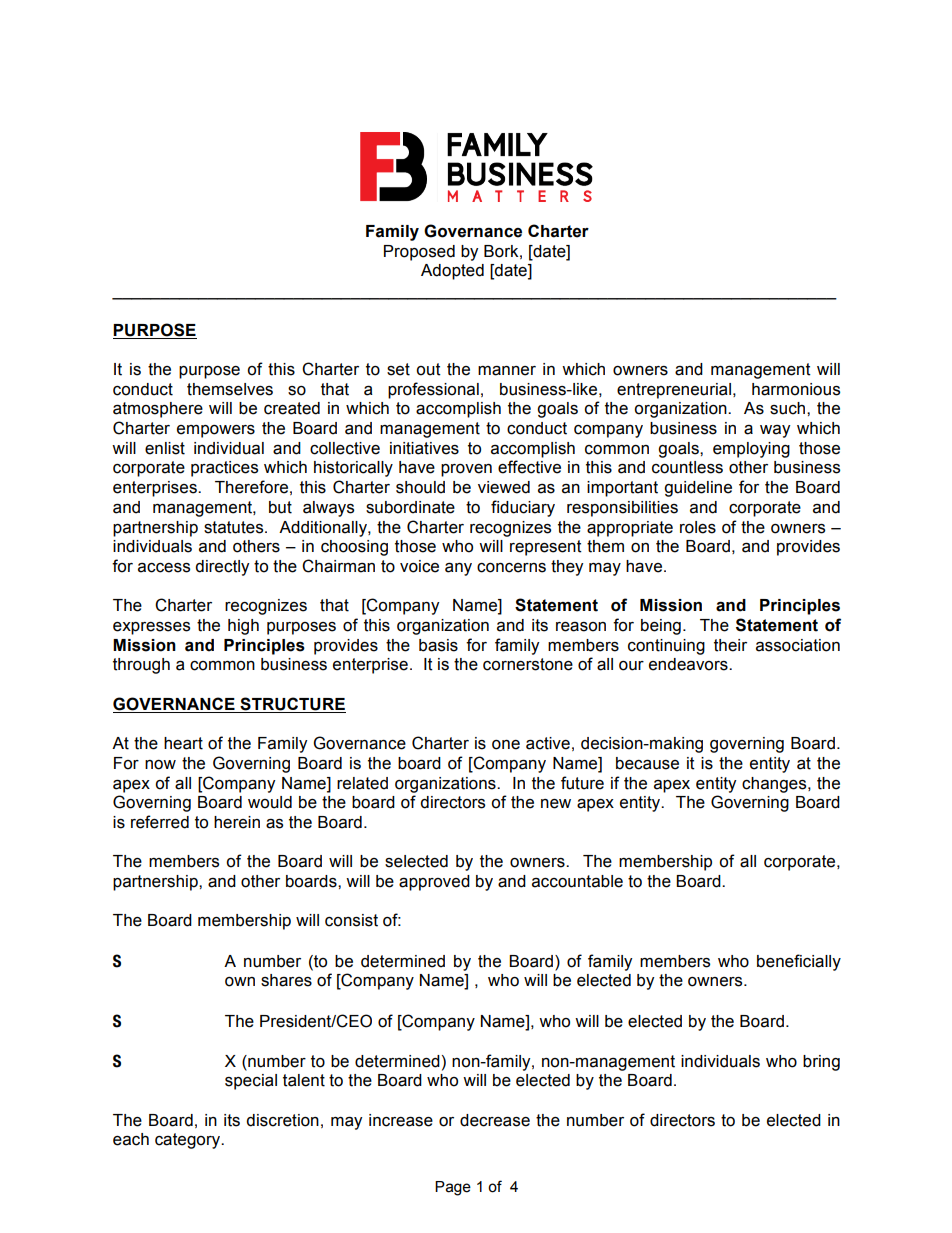 This screenshot has height=1233, width=952. I want to click on approved, so click(434, 883).
